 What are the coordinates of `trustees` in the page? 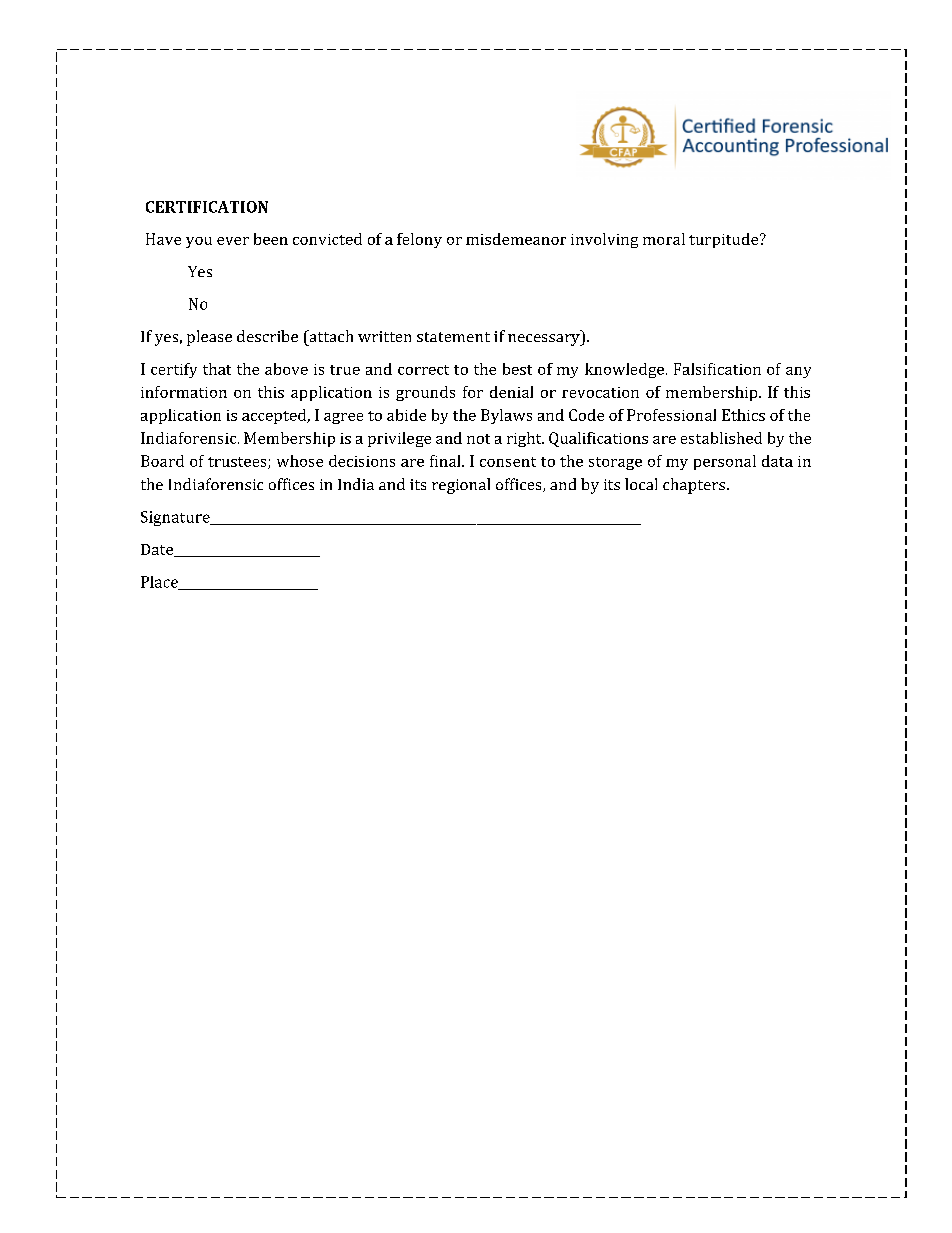 It's located at (238, 463).
